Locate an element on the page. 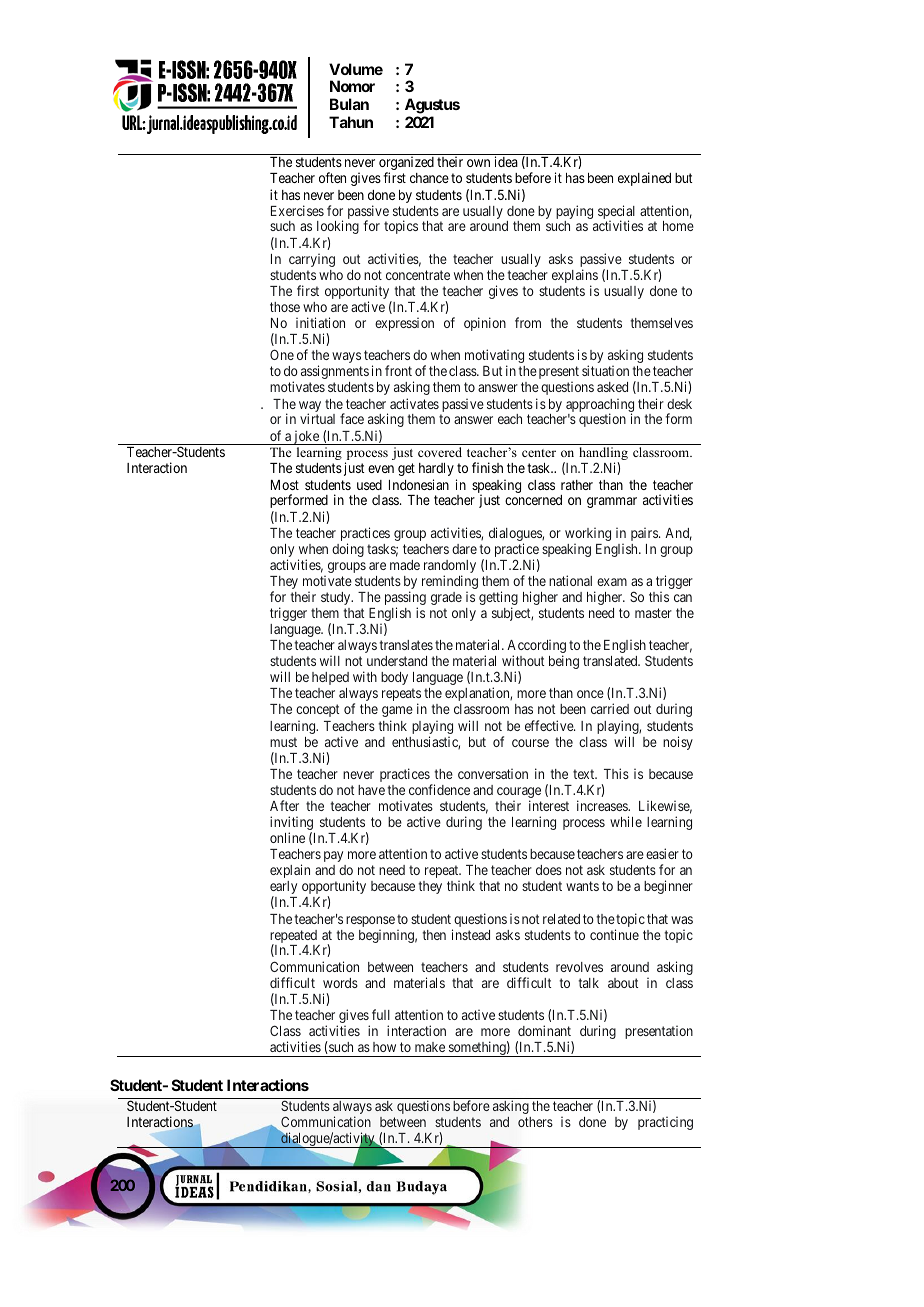 This image has height=1307, width=924. special is located at coordinates (616, 213).
